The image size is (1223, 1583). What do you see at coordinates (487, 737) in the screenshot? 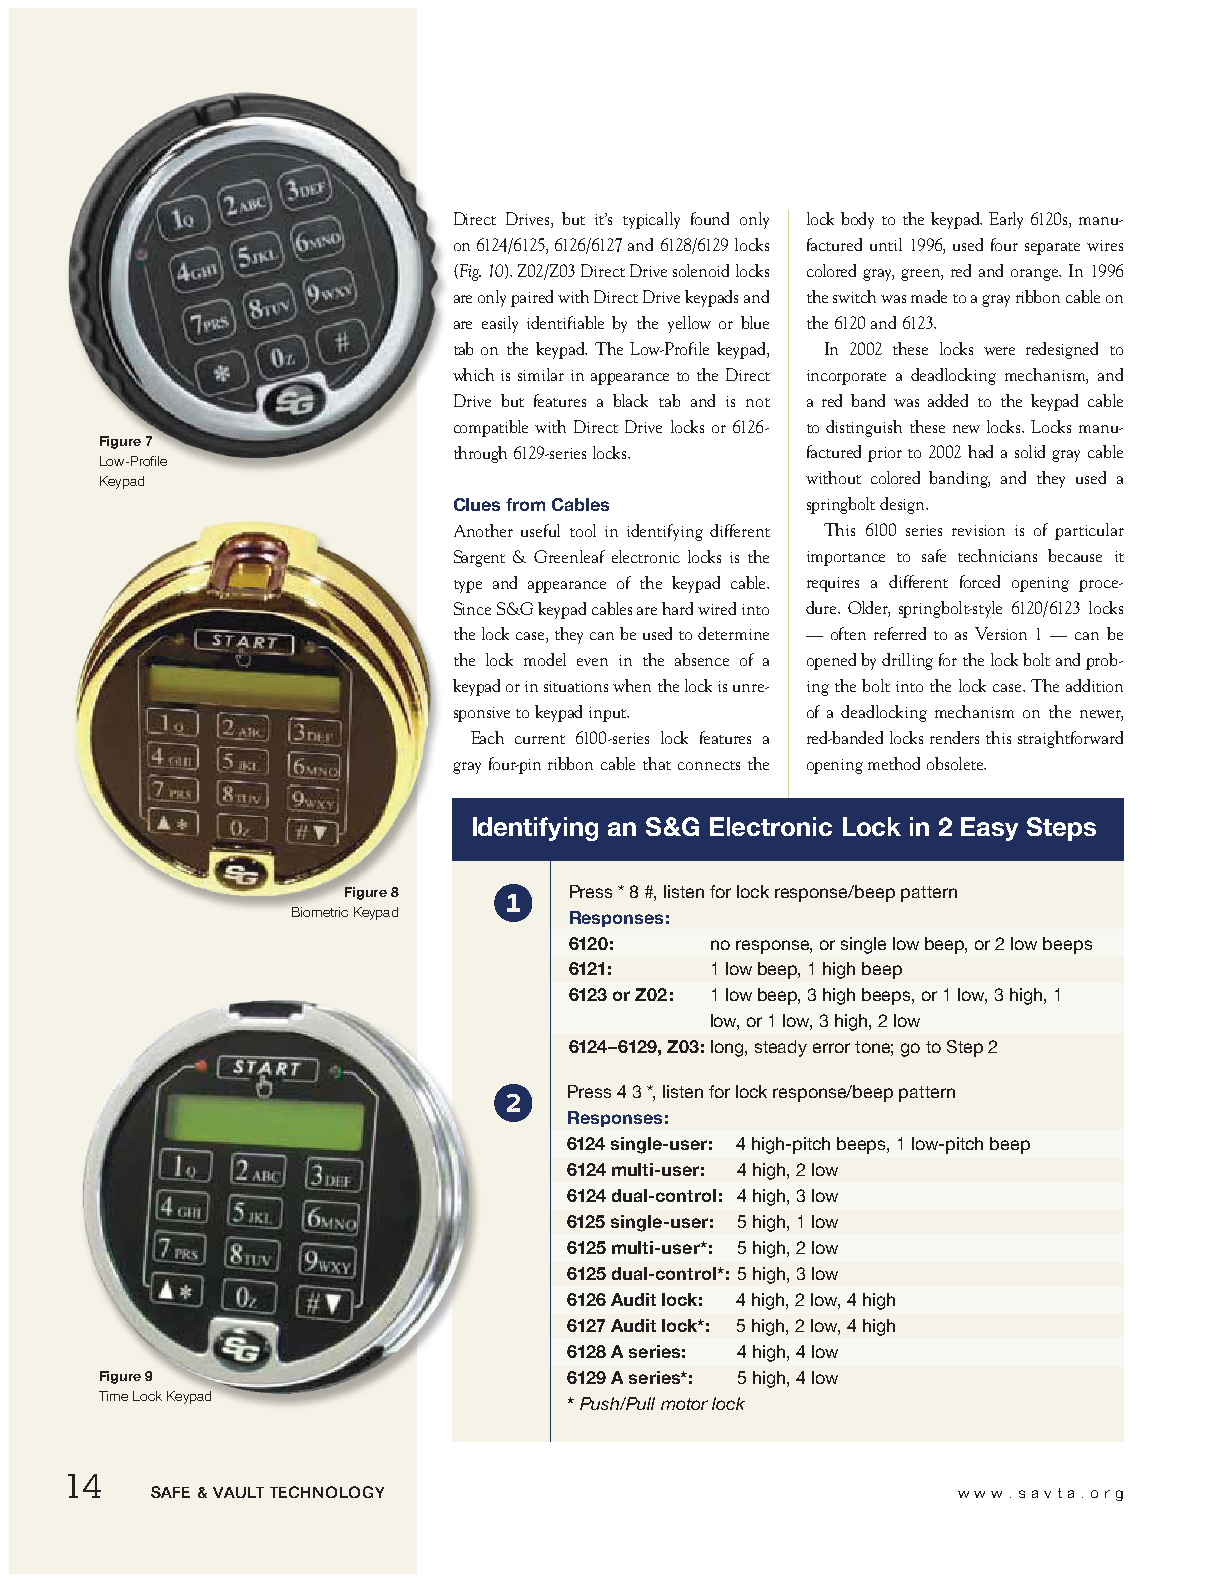
I see `Each` at bounding box center [487, 737].
